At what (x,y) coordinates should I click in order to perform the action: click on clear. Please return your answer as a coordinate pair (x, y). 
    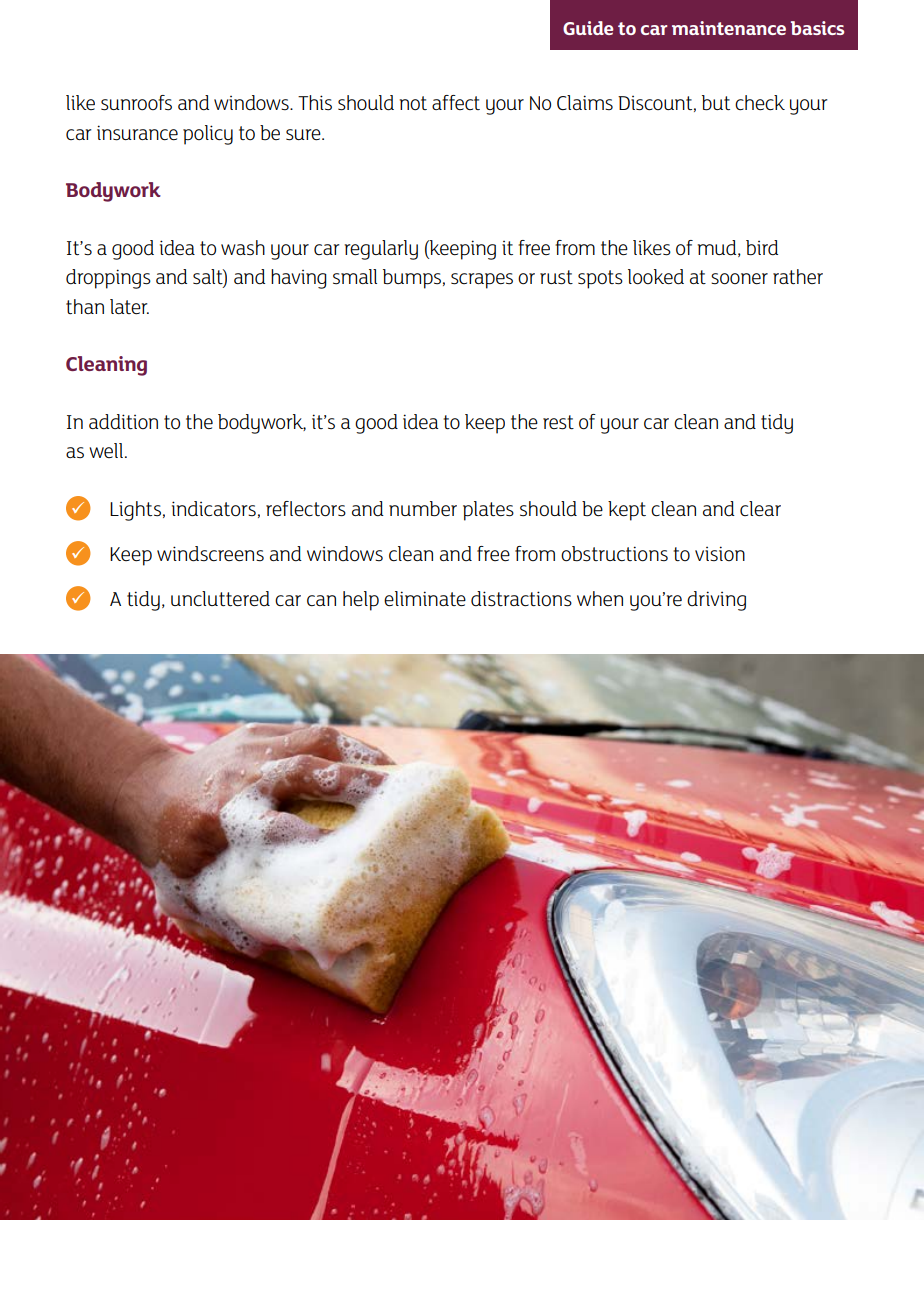
    Looking at the image, I should click on (760, 509).
